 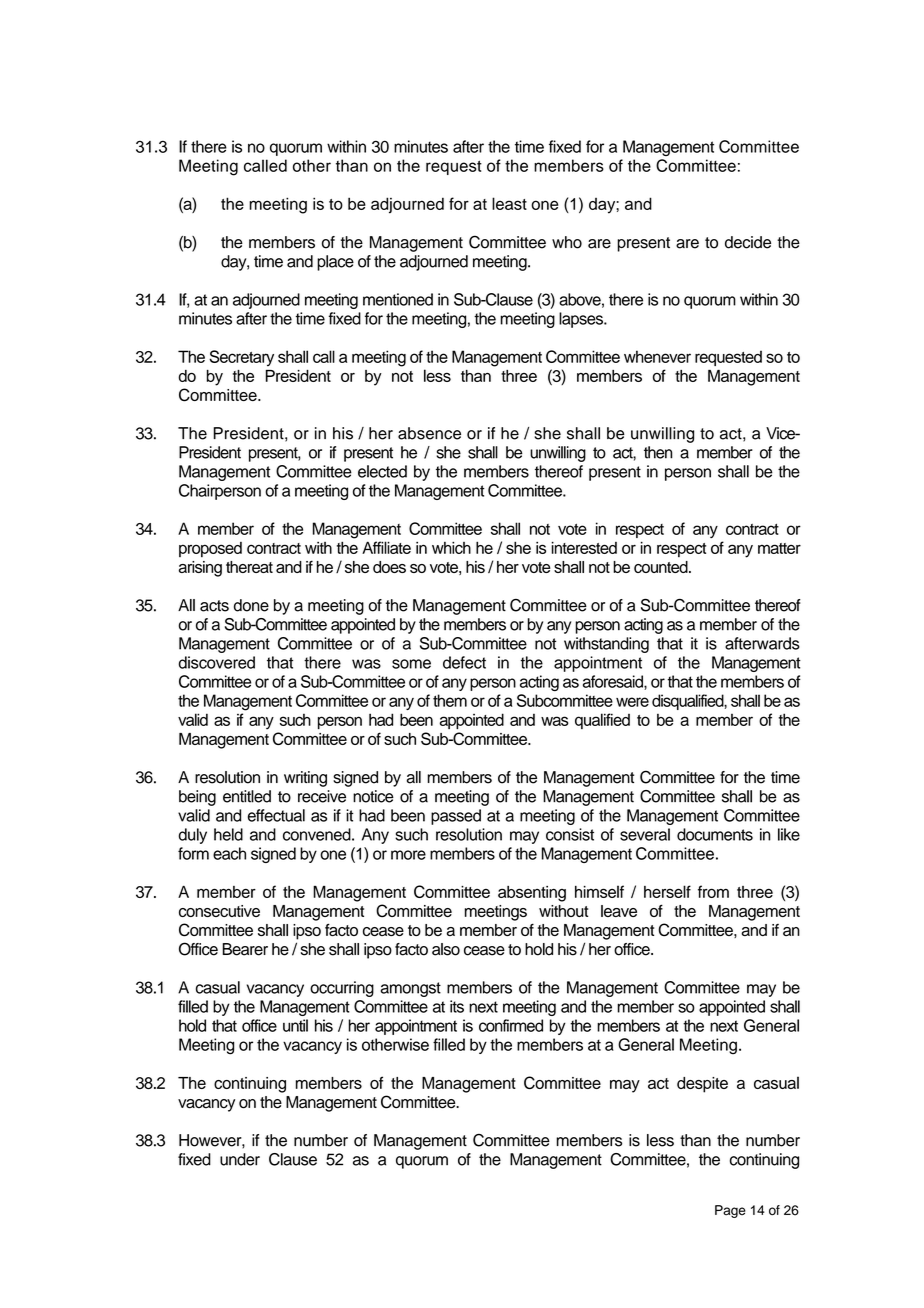 What do you see at coordinates (335, 263) in the screenshot?
I see `place` at bounding box center [335, 263].
